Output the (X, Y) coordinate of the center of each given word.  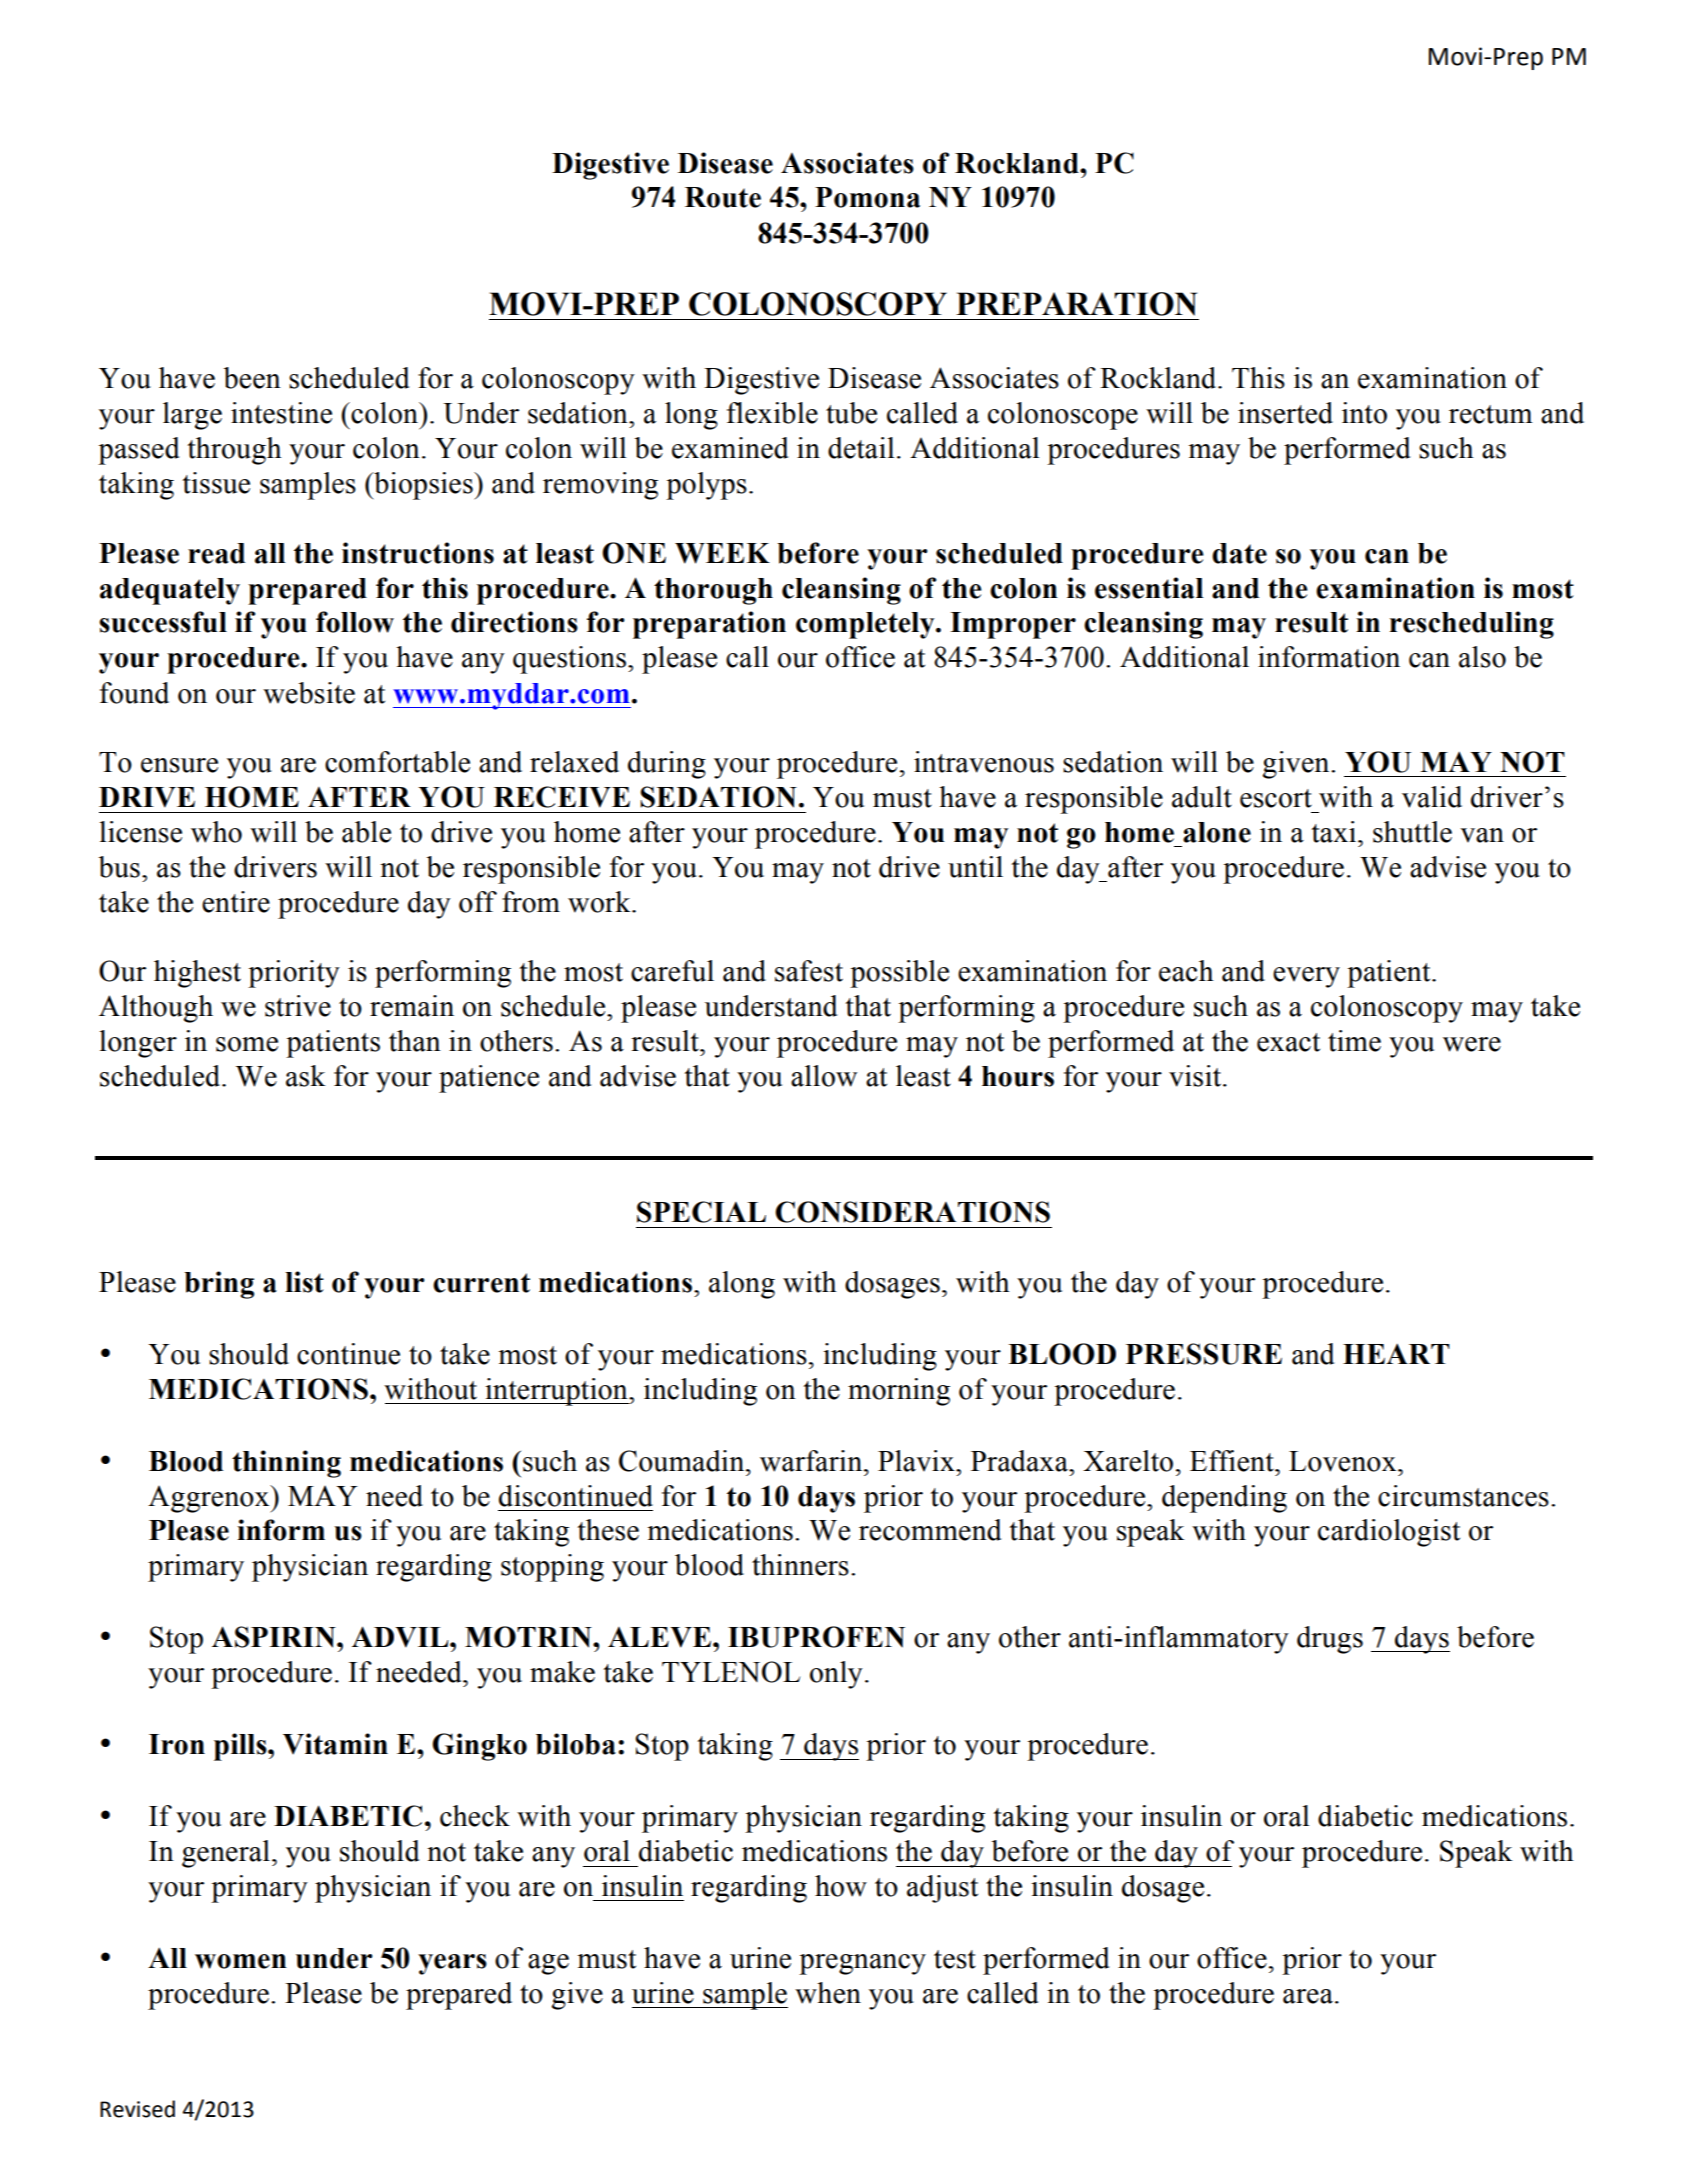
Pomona (867, 197)
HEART (1396, 1354)
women (241, 1961)
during (667, 765)
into (1364, 413)
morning (899, 1392)
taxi (1335, 832)
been (252, 378)
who (216, 832)
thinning (286, 1464)
